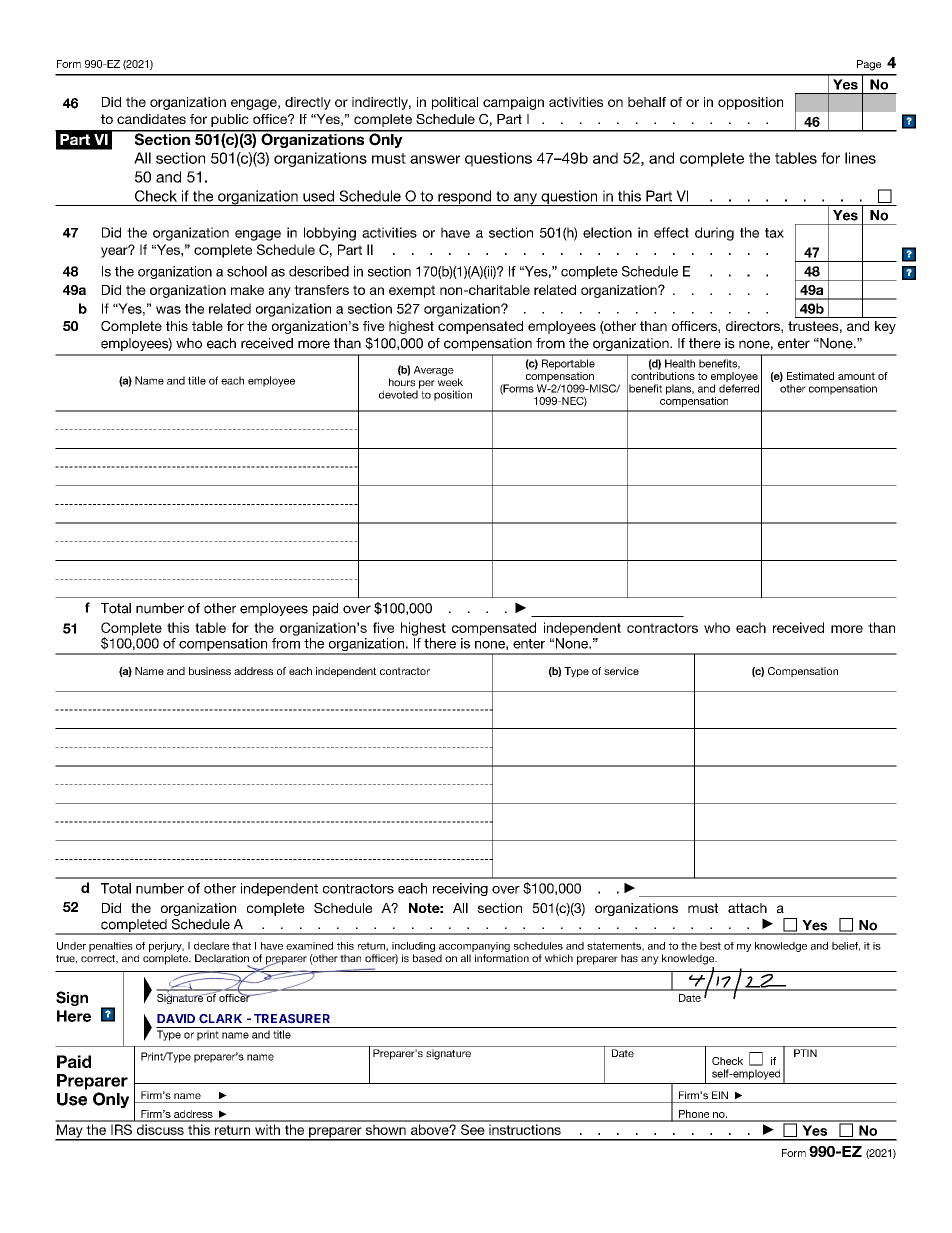 The width and height of the image is (952, 1233). I want to click on Declaration, so click(222, 958).
